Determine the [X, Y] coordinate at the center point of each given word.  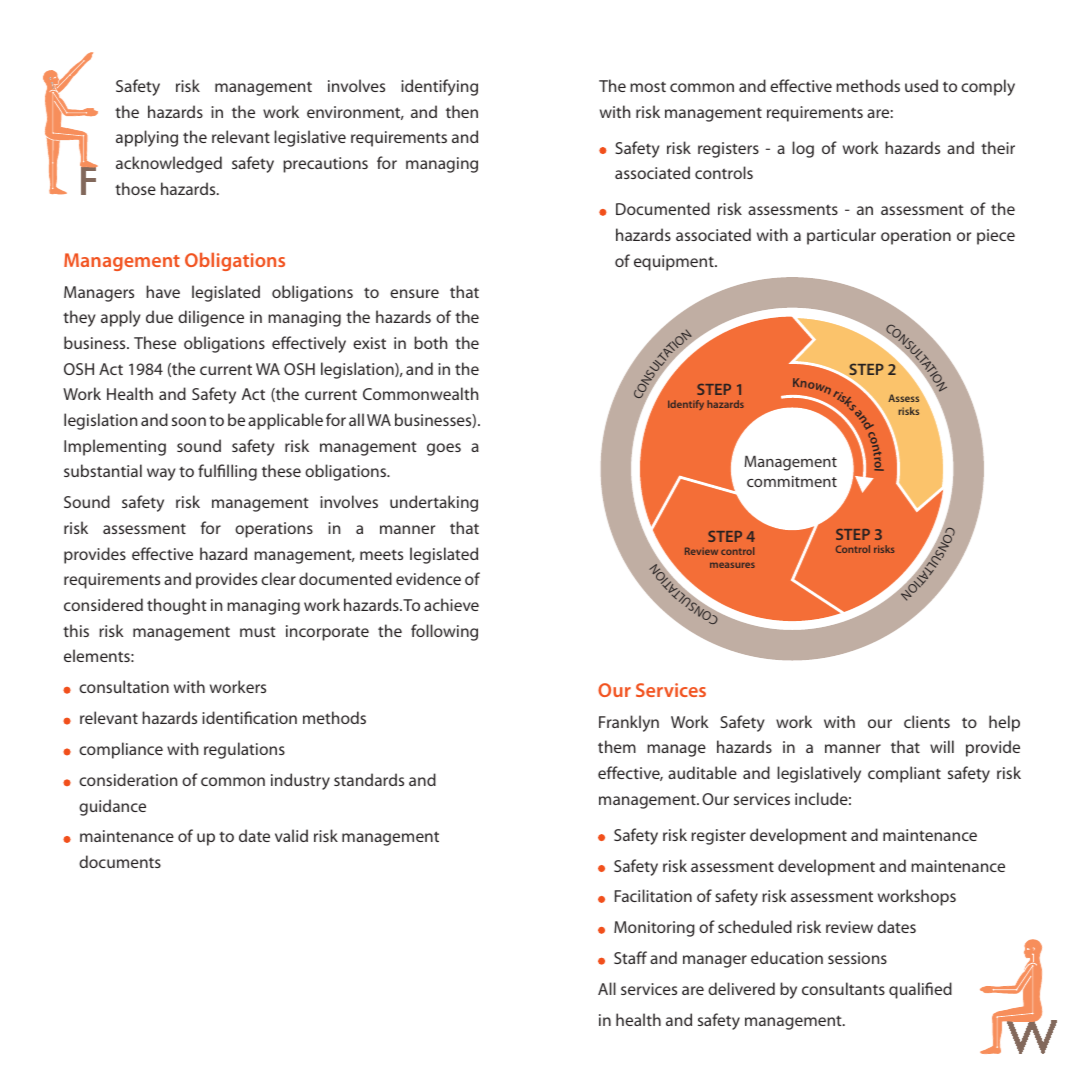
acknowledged [169, 164]
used [921, 85]
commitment [792, 481]
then [462, 111]
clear [278, 578]
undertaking [434, 503]
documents [120, 861]
